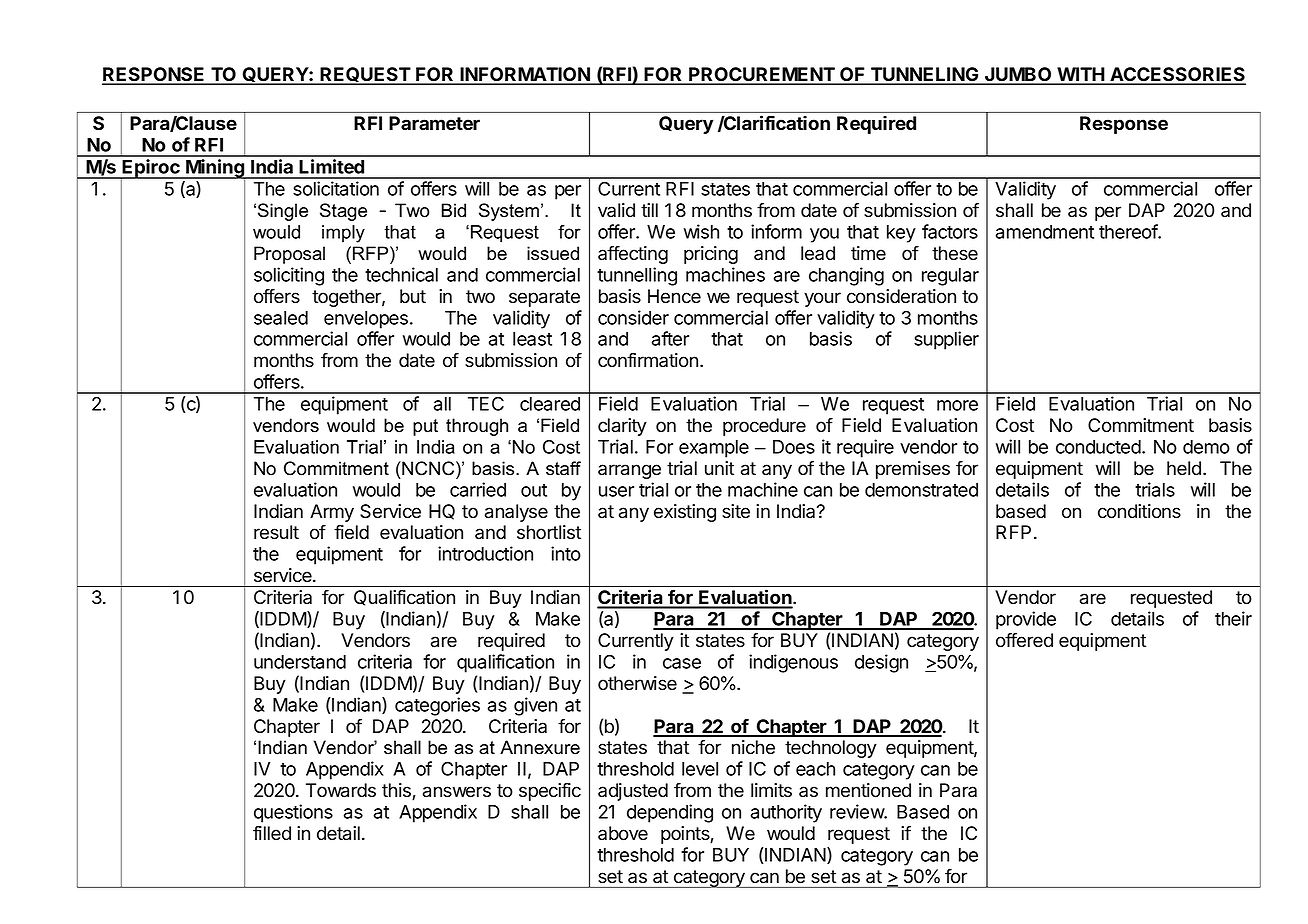 This screenshot has width=1308, height=924. I want to click on put, so click(425, 427).
